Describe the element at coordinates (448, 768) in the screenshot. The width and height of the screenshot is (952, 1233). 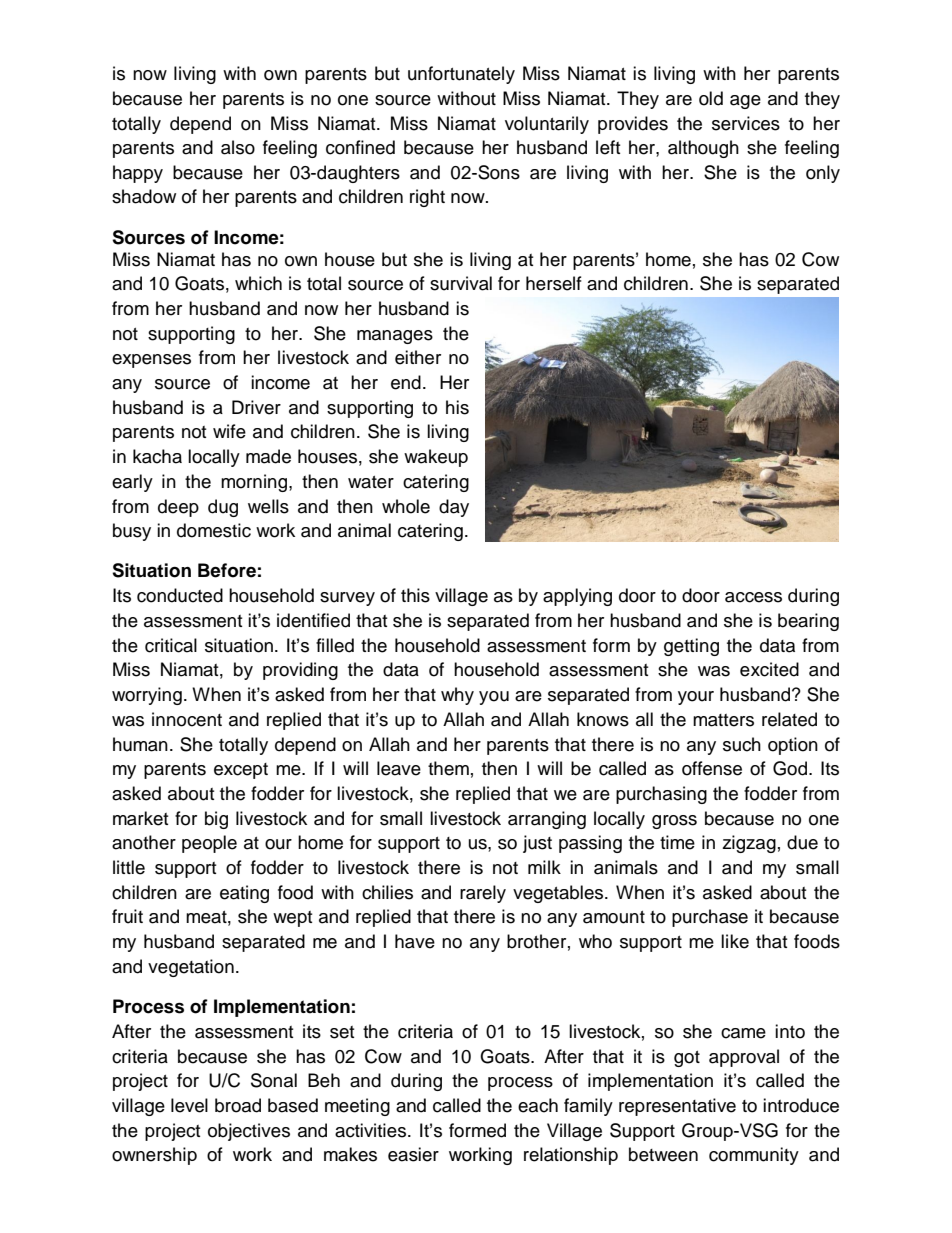
I see `them` at that location.
